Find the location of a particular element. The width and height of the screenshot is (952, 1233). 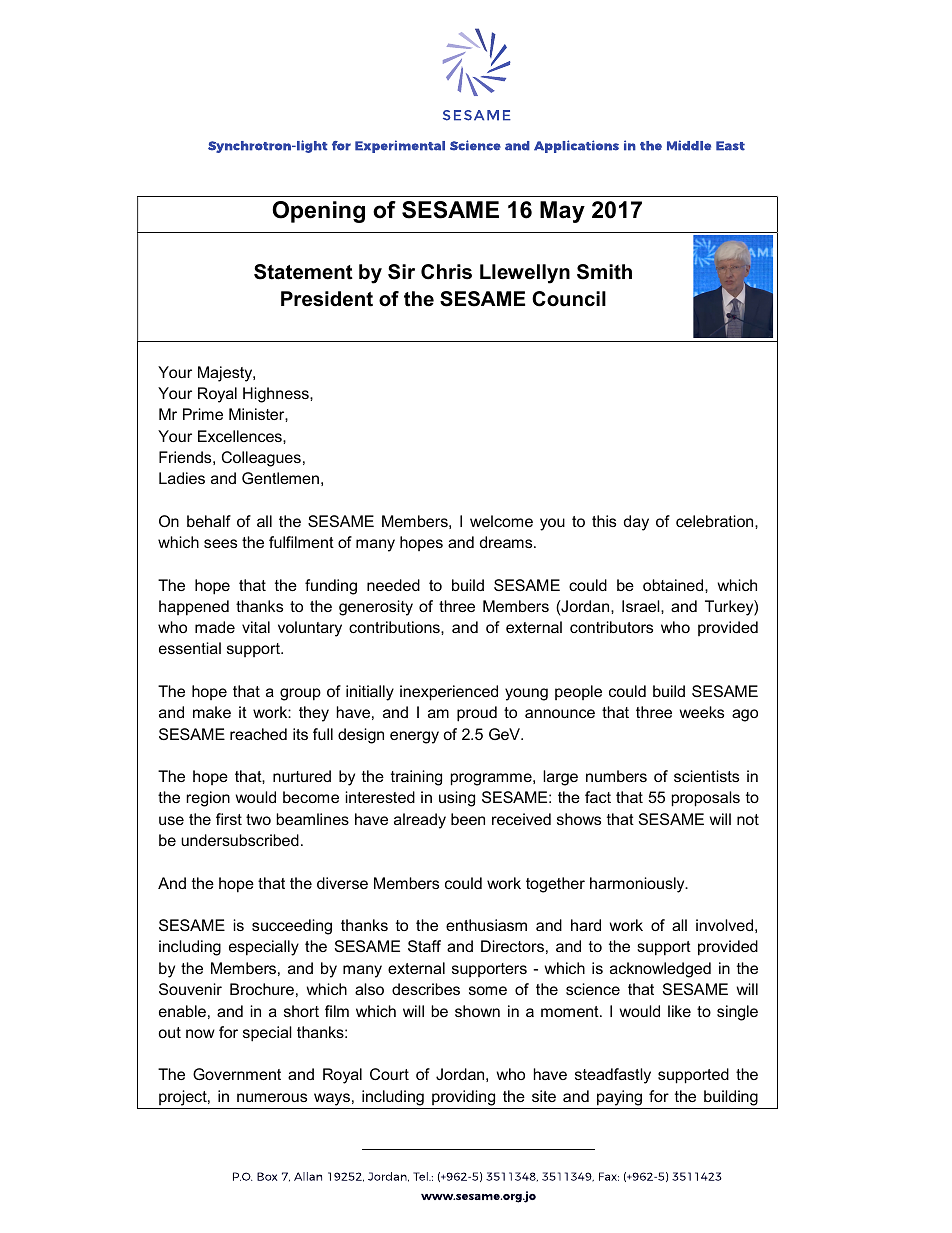

been is located at coordinates (468, 819).
